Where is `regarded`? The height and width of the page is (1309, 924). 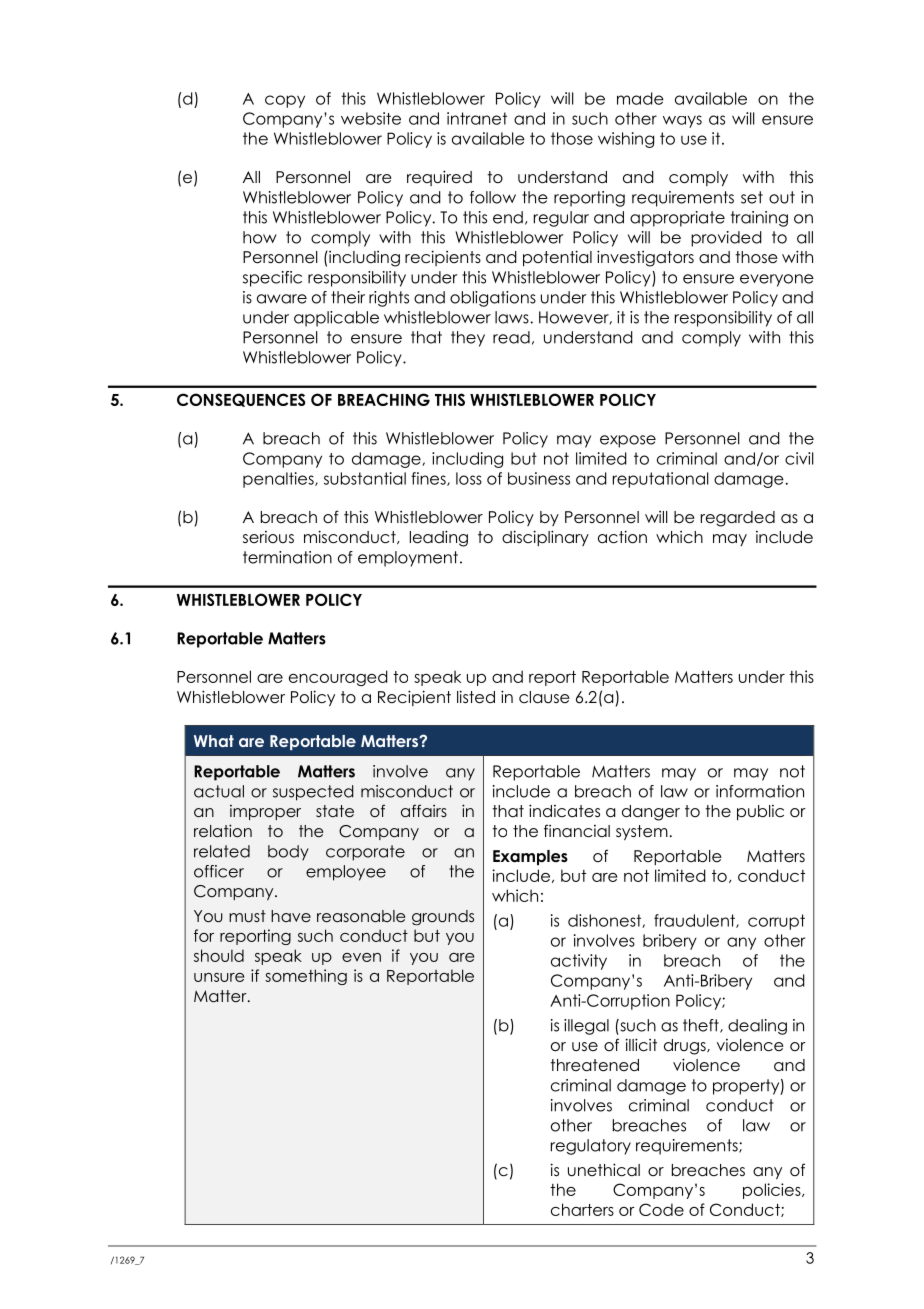
regarded is located at coordinates (738, 519).
